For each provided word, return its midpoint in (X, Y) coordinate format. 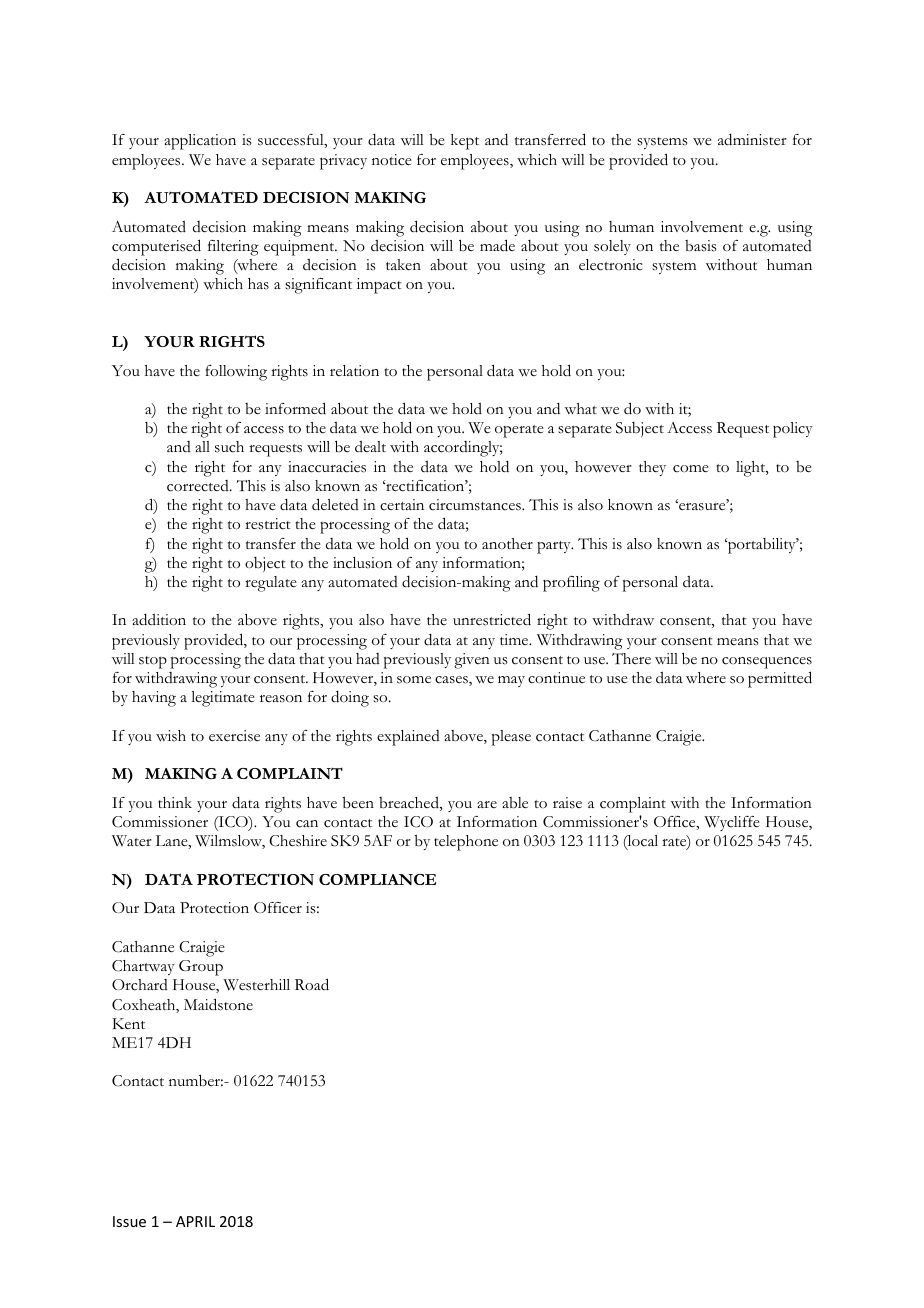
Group (201, 968)
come (691, 469)
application (200, 142)
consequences (767, 663)
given (472, 661)
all (202, 446)
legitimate (223, 699)
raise (567, 803)
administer (752, 139)
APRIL (195, 1221)
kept (465, 142)
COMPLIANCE (377, 879)
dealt (370, 446)
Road (312, 984)
